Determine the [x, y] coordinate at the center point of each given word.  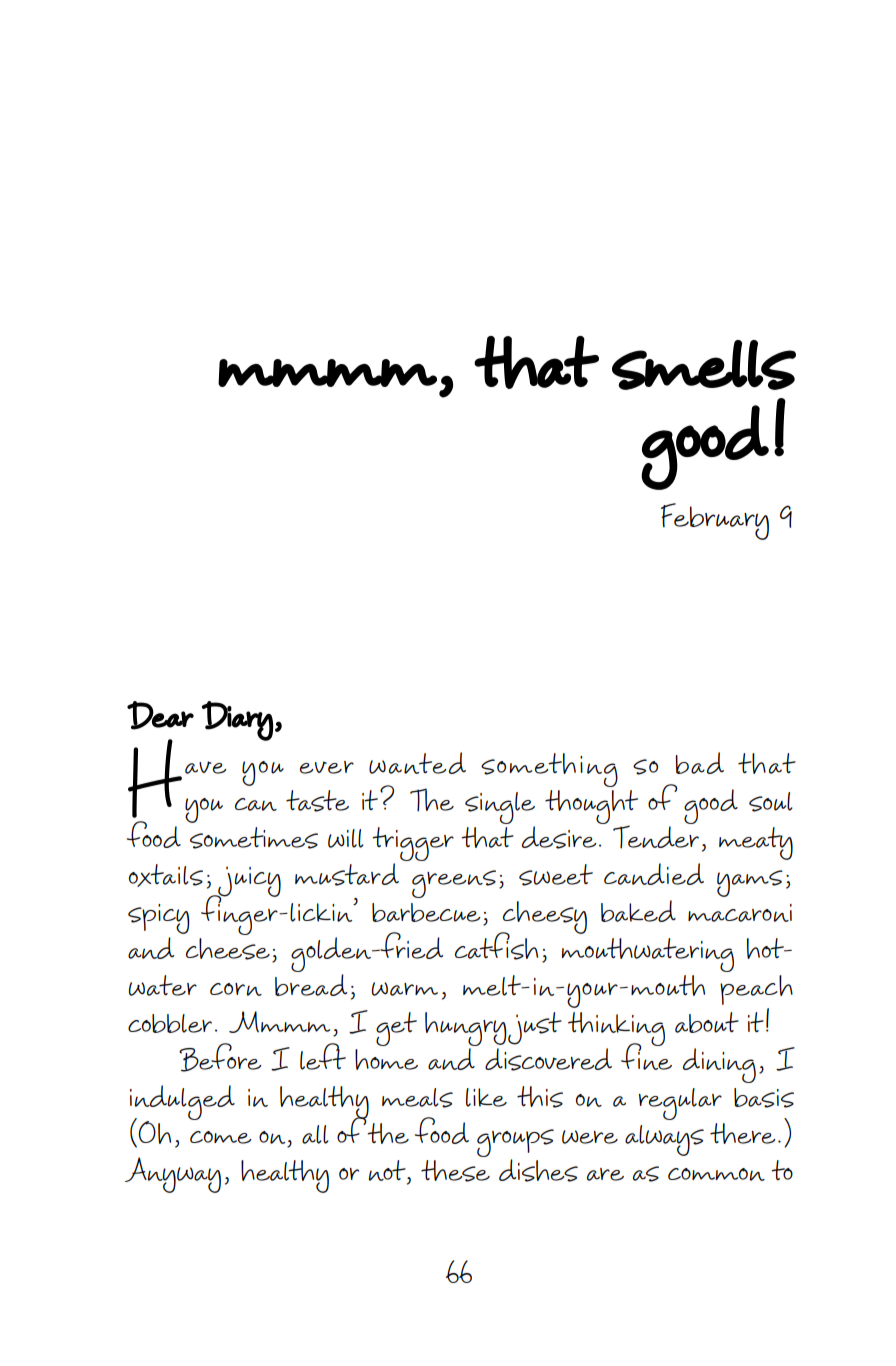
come [221, 1137]
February [715, 521]
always [664, 1140]
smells [704, 365]
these [455, 1171]
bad [699, 763]
